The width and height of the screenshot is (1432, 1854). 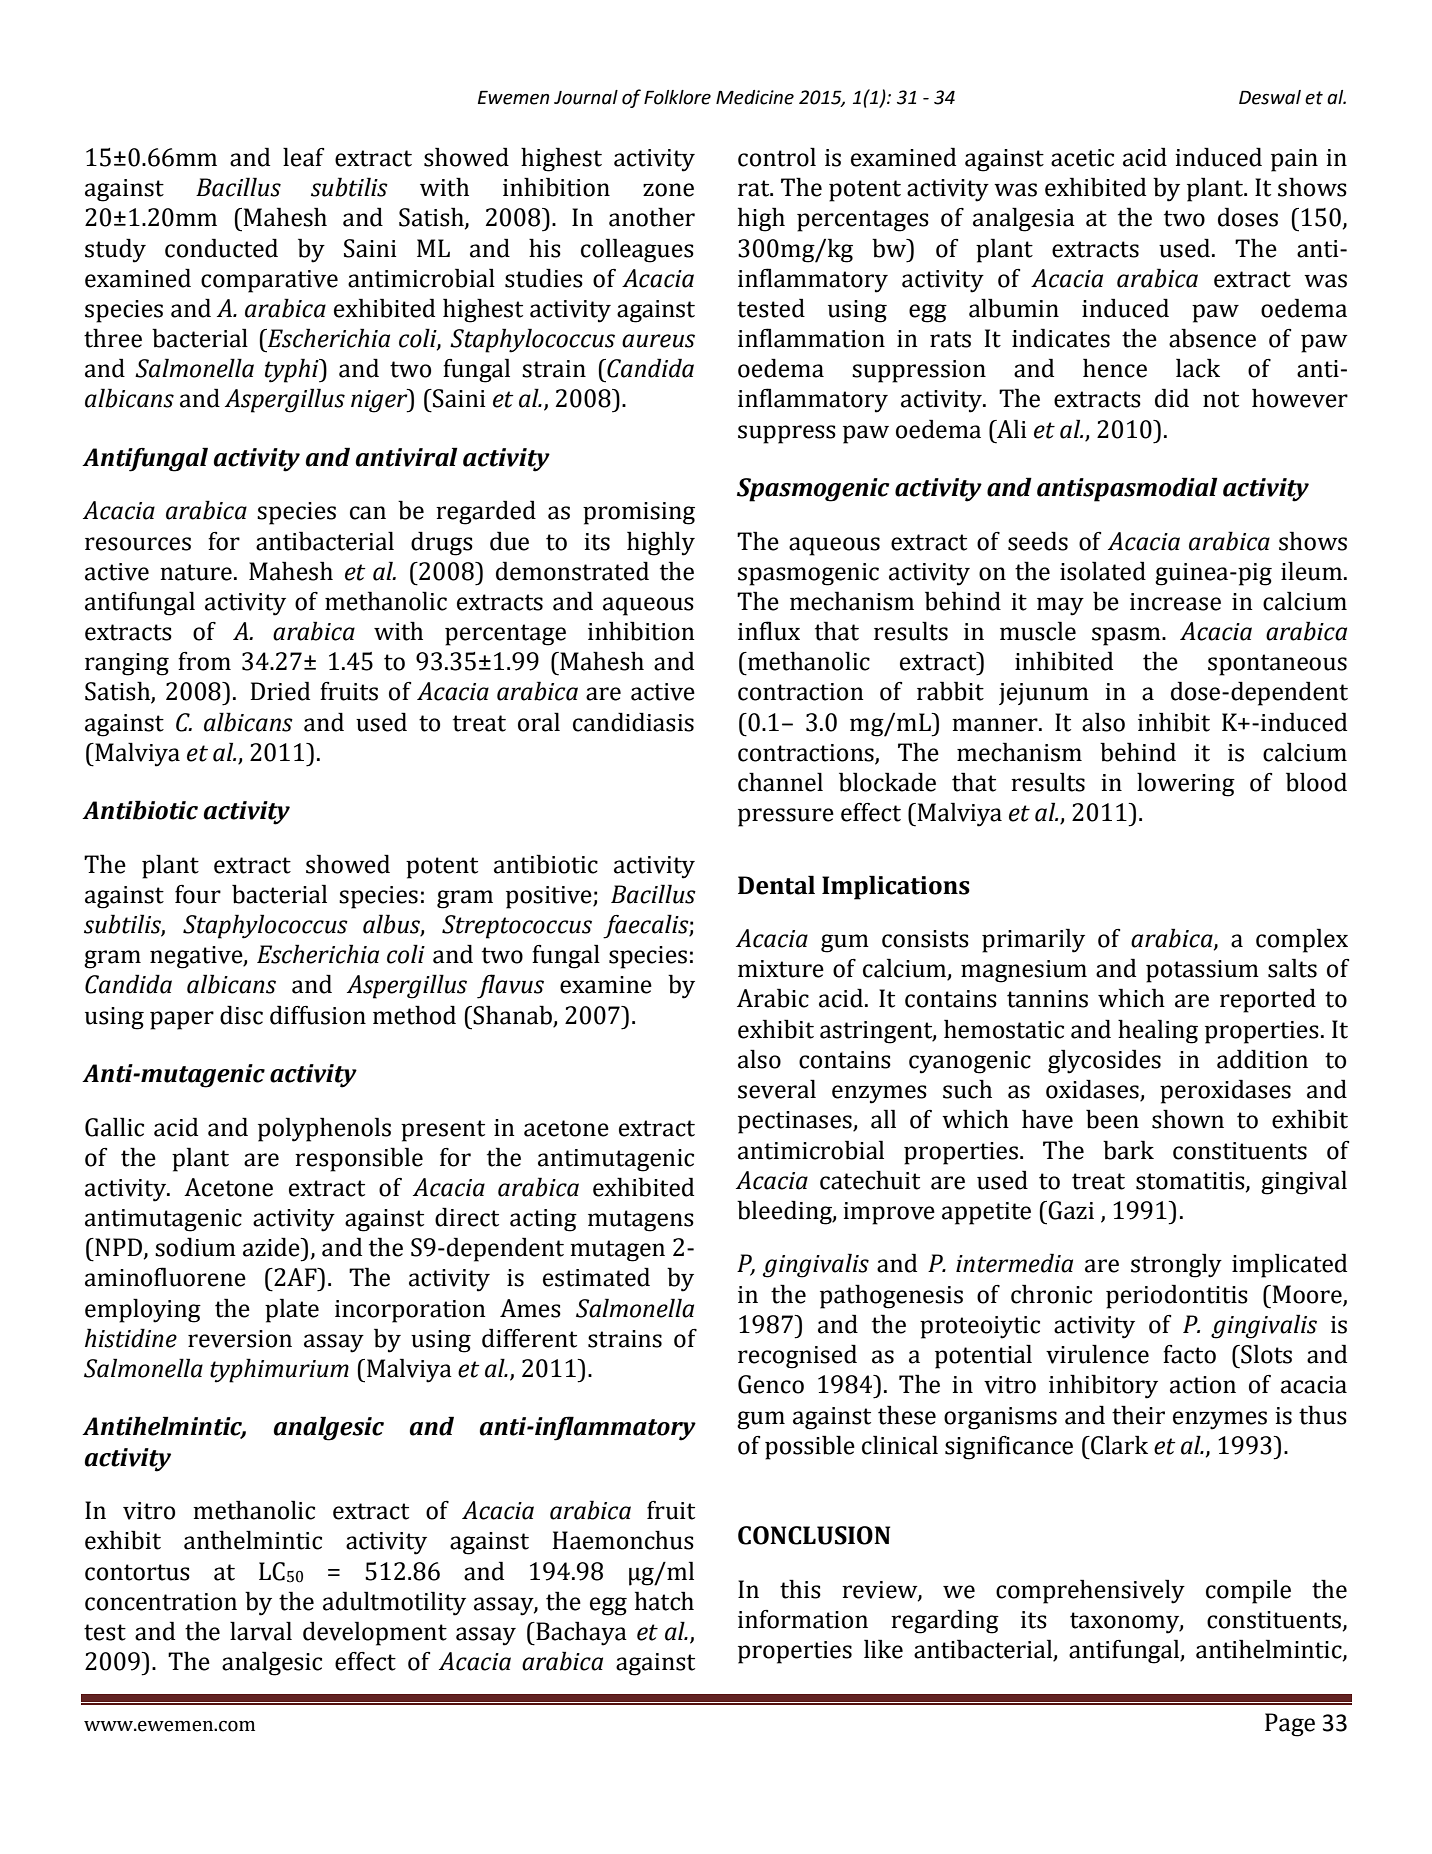 I want to click on recognised, so click(x=797, y=1356).
